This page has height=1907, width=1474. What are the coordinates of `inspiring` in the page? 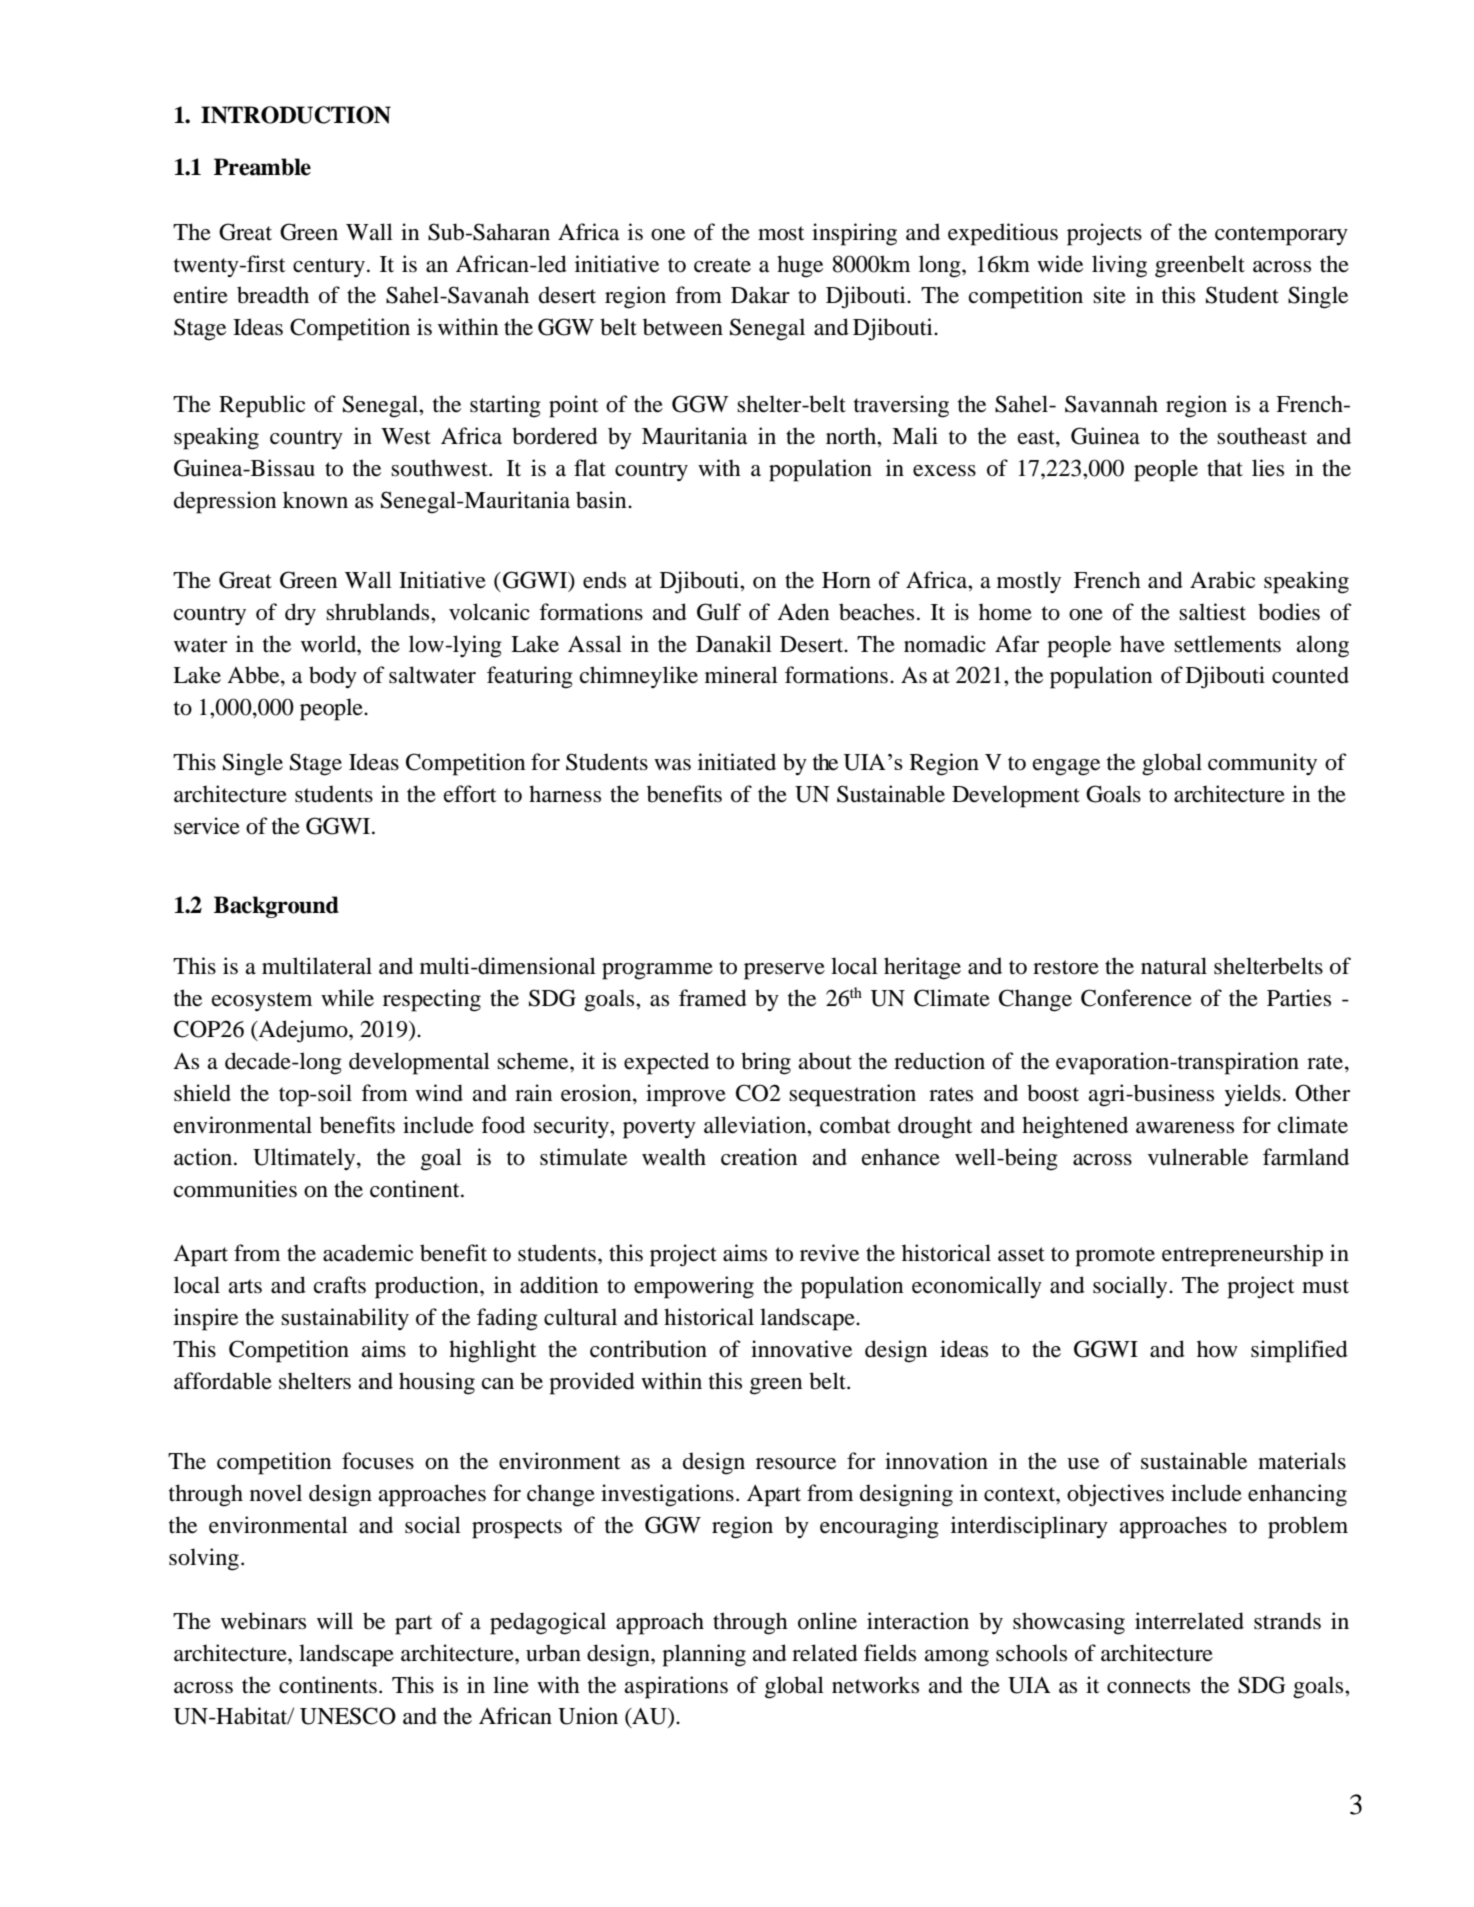 It's located at (854, 234).
